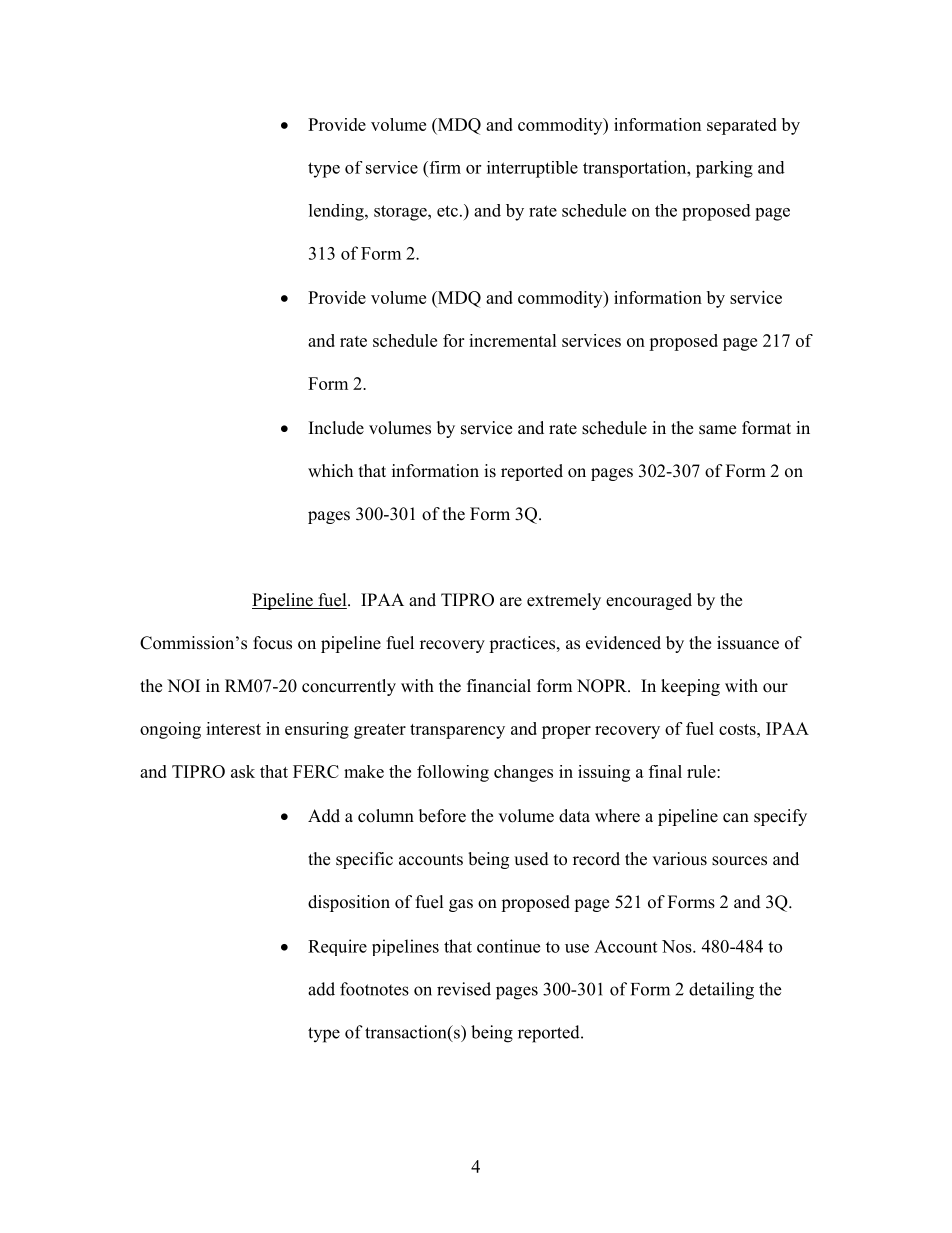  What do you see at coordinates (447, 211) in the page?
I see `etc` at bounding box center [447, 211].
